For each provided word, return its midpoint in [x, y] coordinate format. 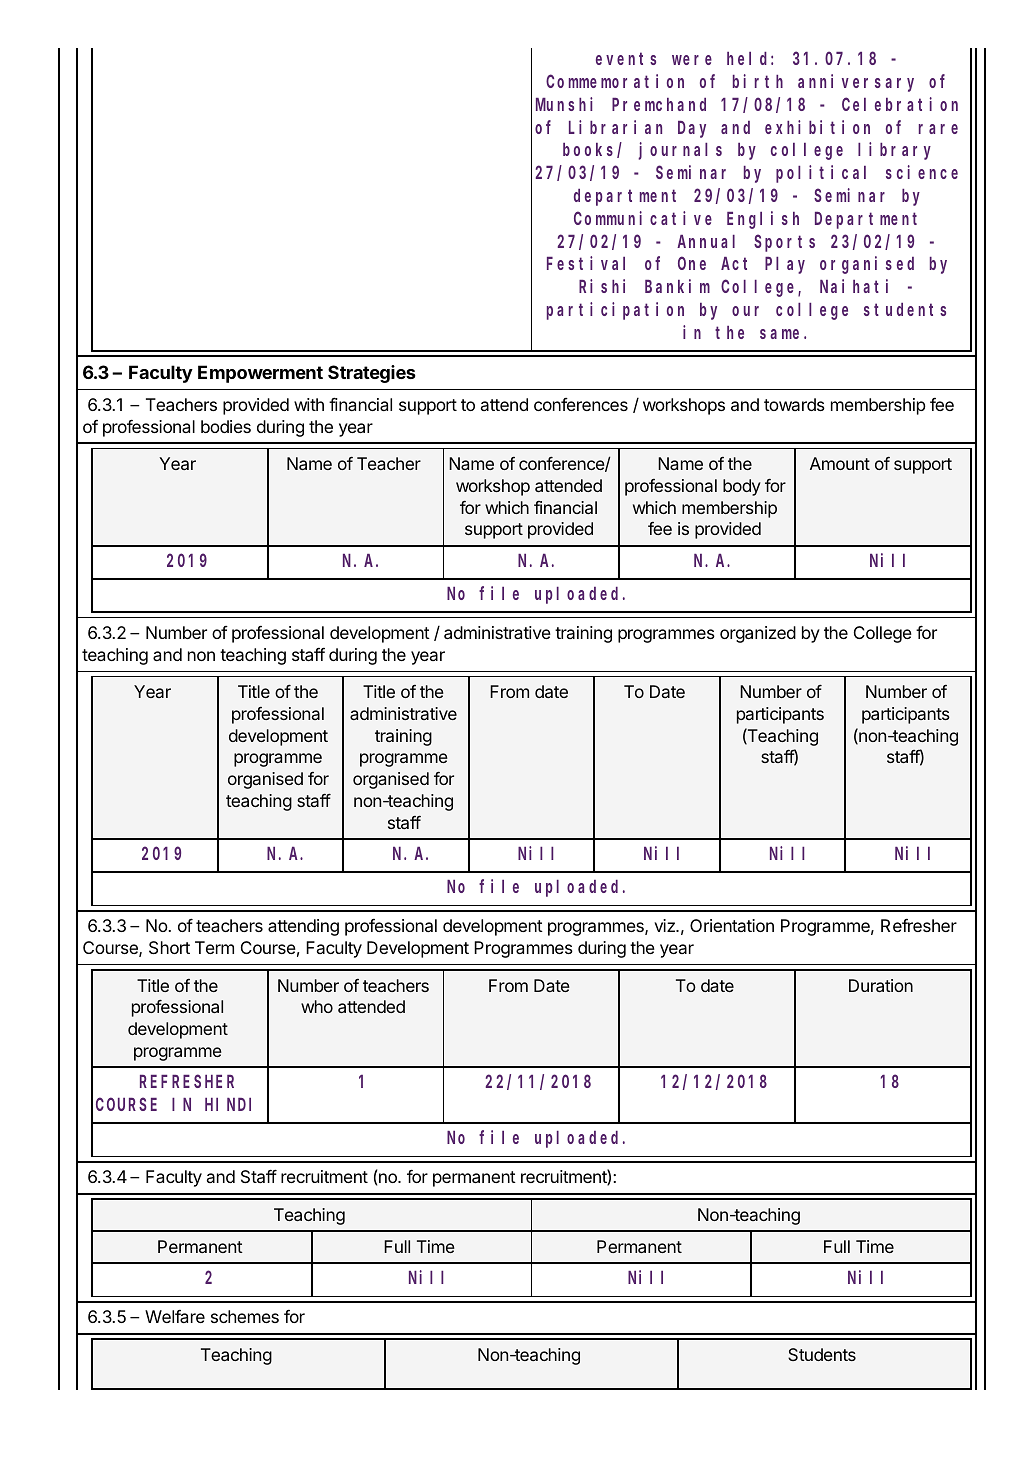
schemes [245, 1316]
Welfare [175, 1316]
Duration [881, 985]
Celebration [900, 104]
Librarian [615, 127]
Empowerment [260, 374]
